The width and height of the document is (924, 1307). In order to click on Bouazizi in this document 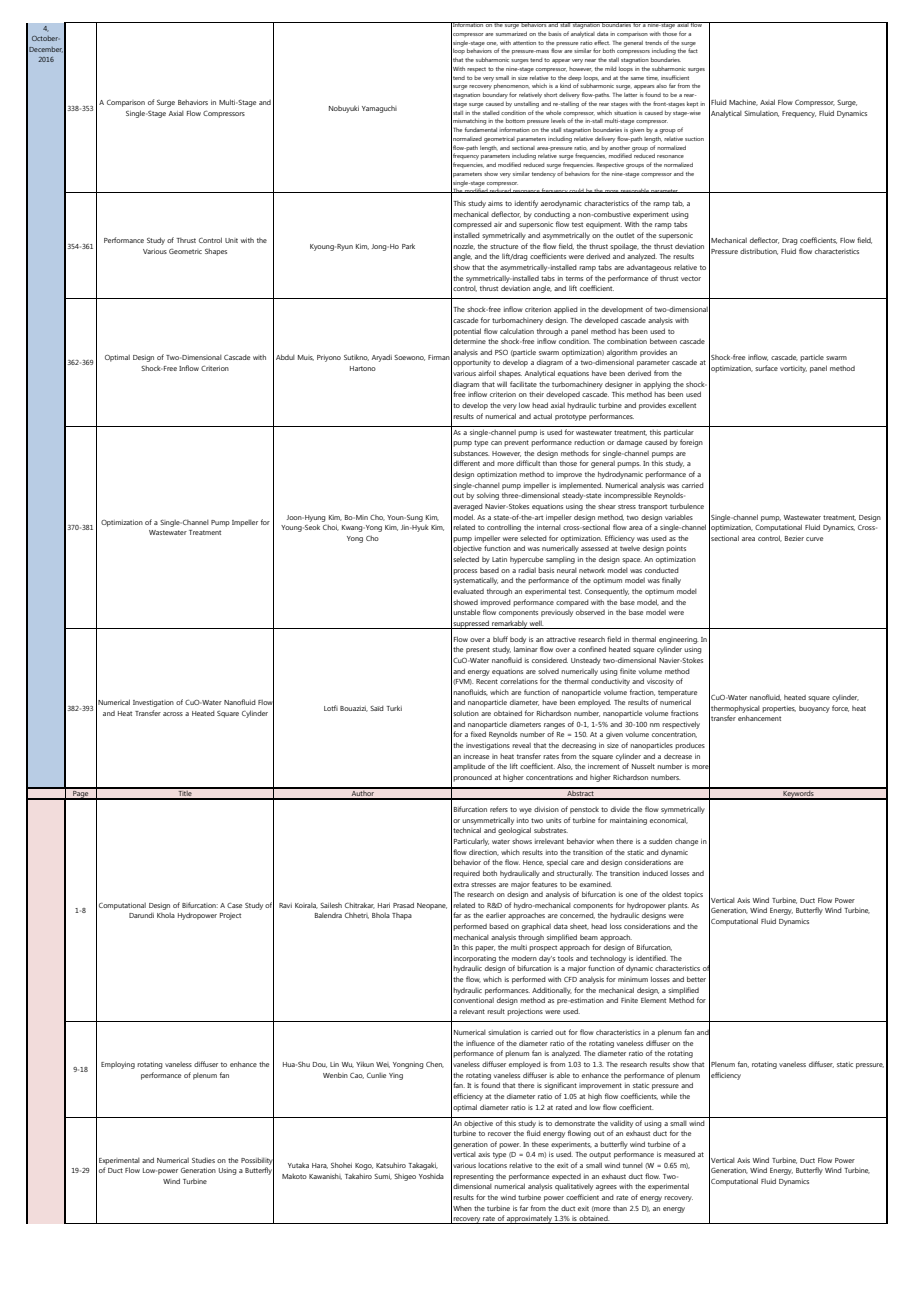, I will do `click(354, 709)`.
